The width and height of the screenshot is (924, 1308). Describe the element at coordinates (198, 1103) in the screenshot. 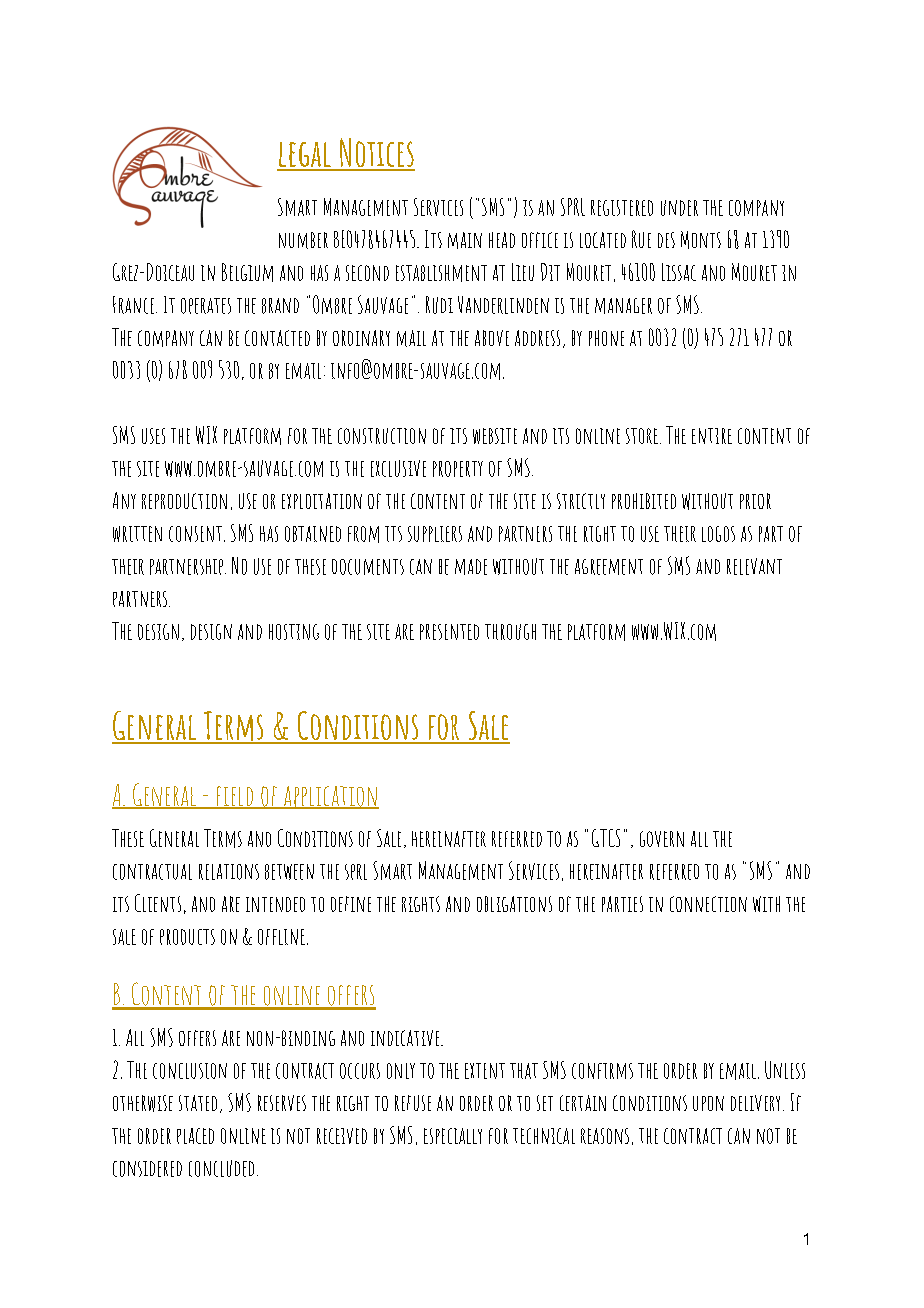

I see `stated` at that location.
